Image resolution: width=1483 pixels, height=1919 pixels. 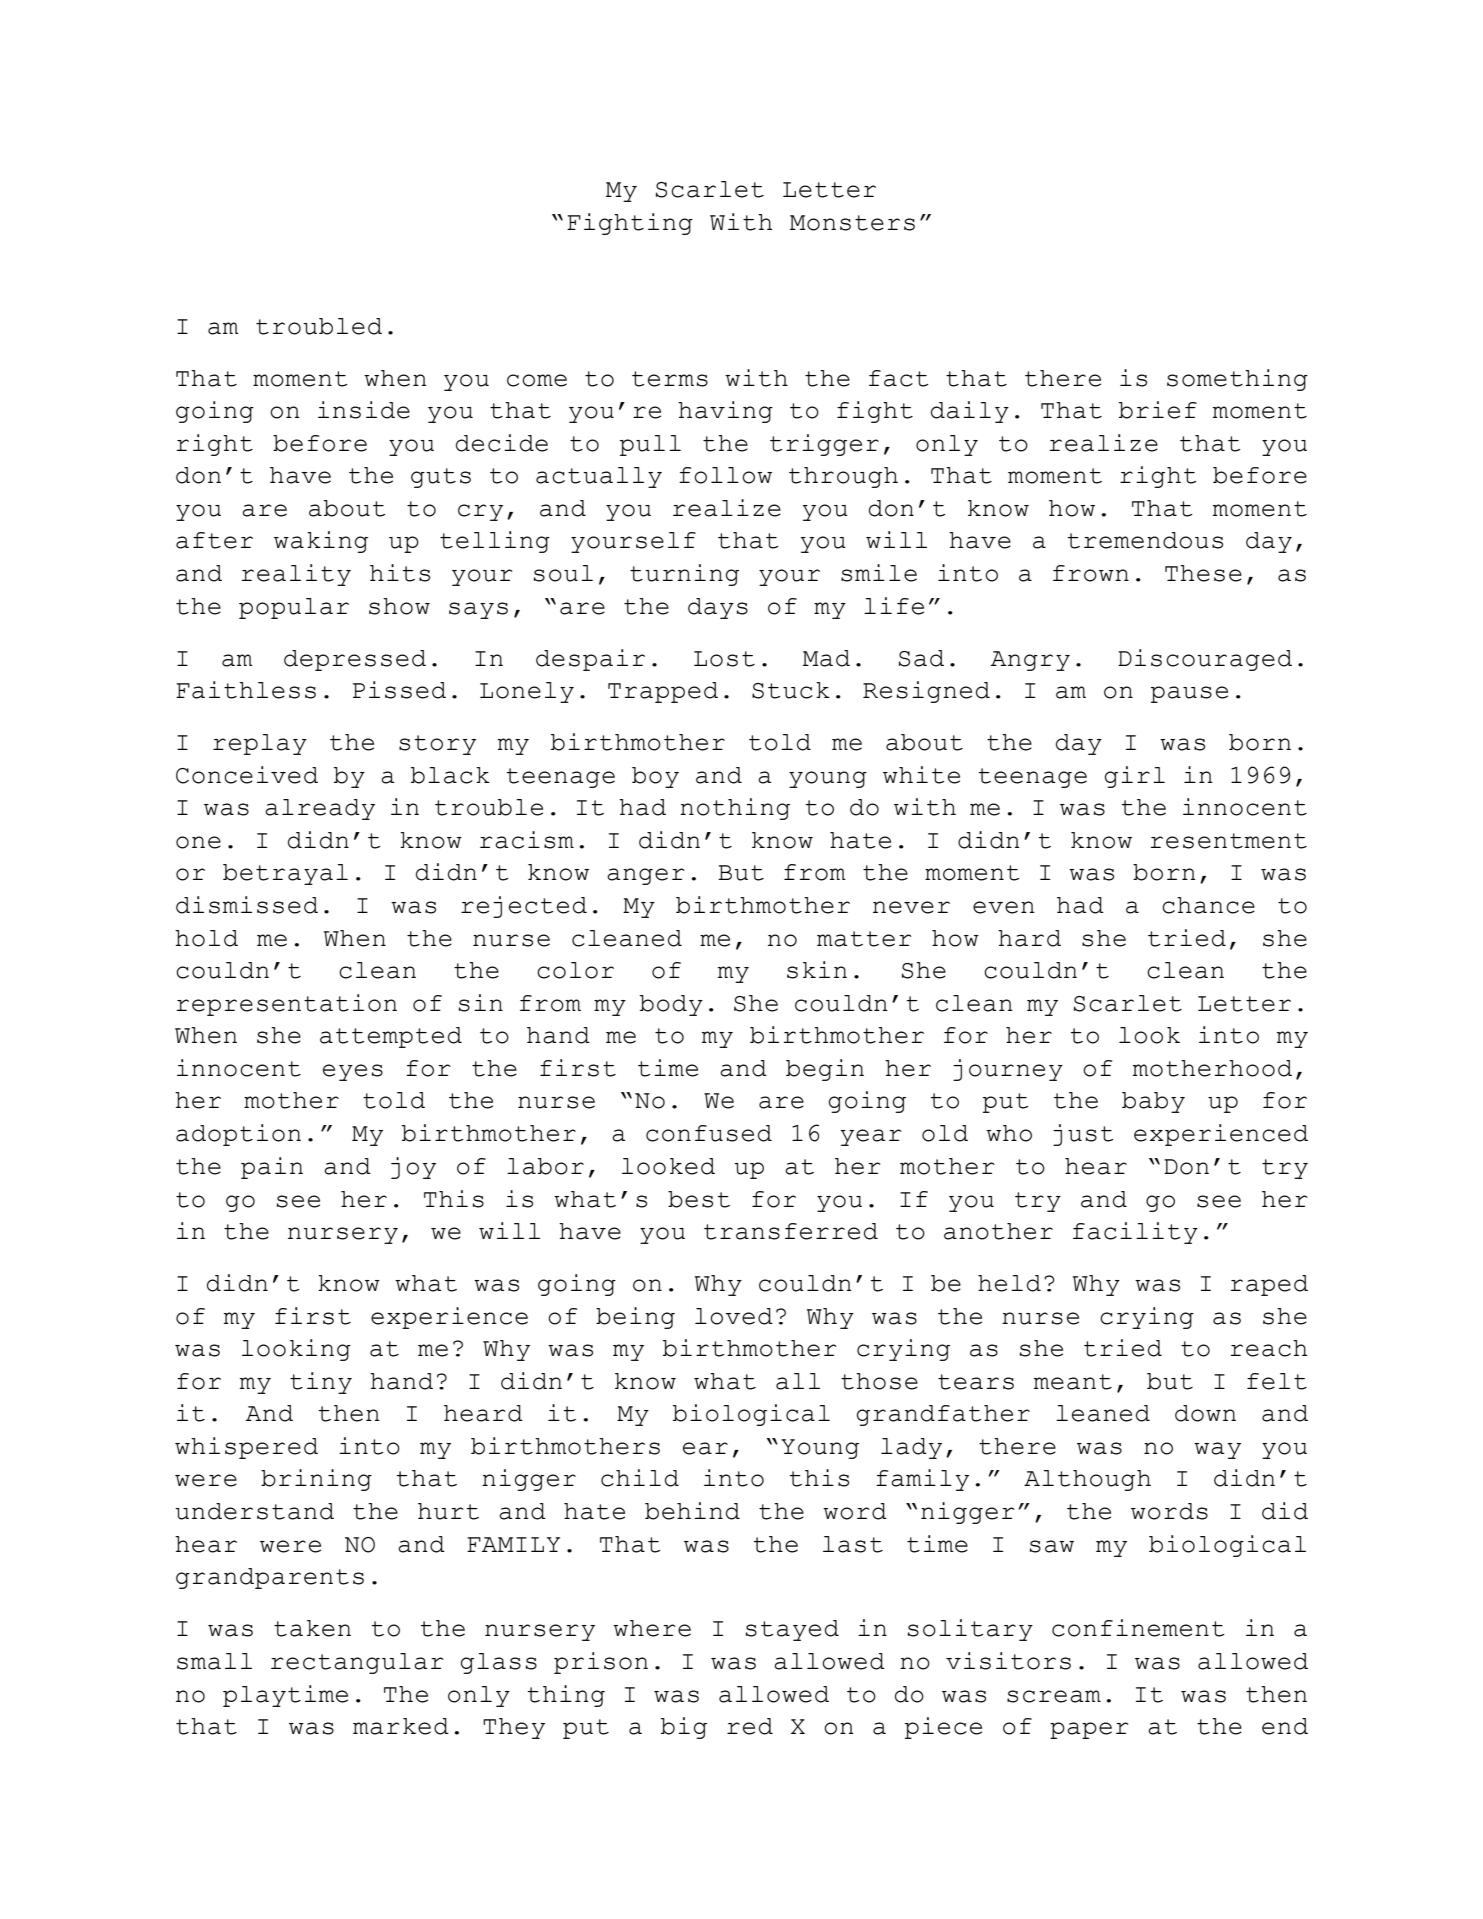 What do you see at coordinates (1138, 1628) in the document?
I see `confinement` at bounding box center [1138, 1628].
